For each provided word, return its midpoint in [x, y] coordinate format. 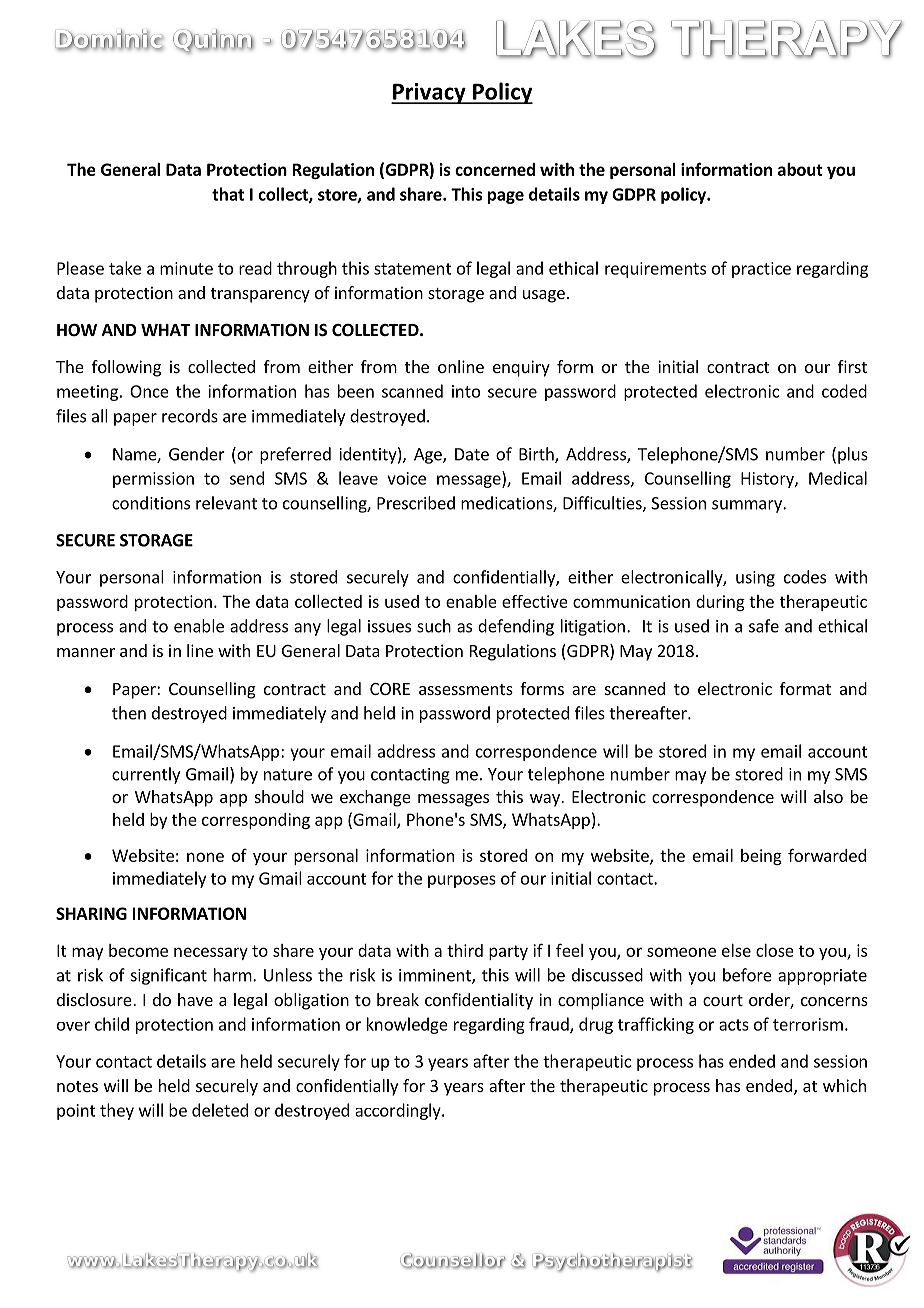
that [228, 194]
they [117, 1111]
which [844, 1085]
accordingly [399, 1111]
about [800, 169]
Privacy [429, 93]
